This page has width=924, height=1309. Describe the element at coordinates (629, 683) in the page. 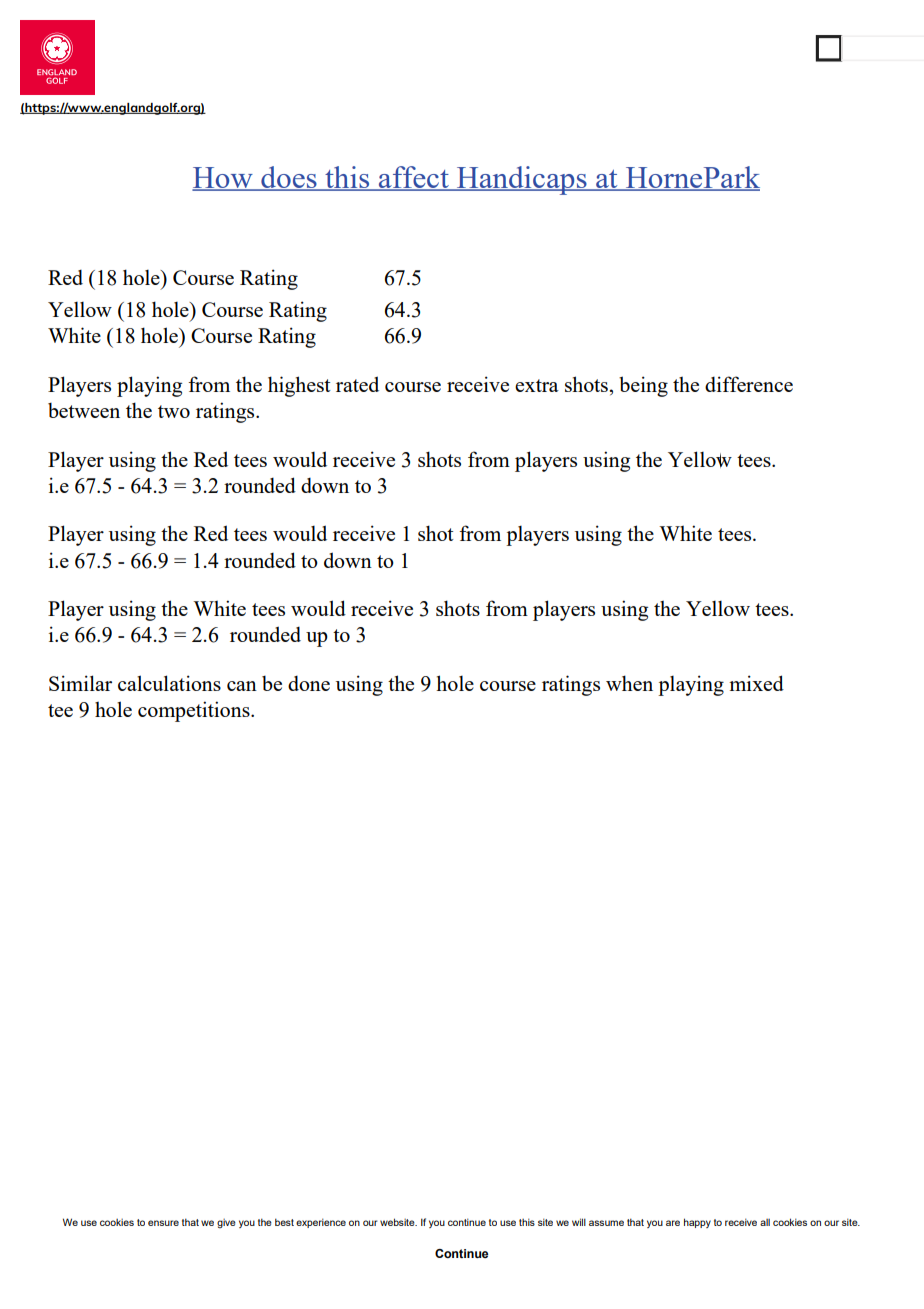

I see `when` at that location.
